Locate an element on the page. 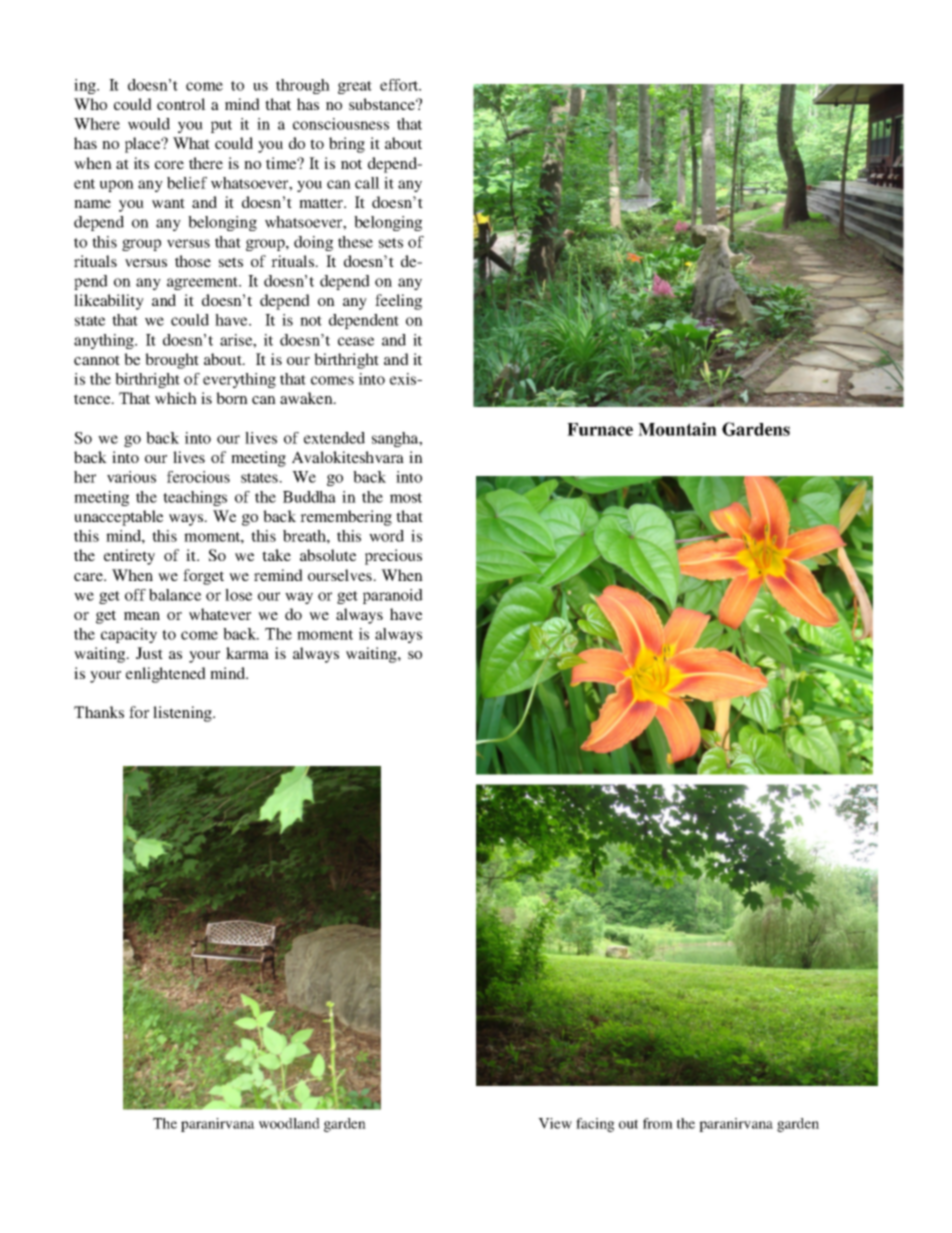  paranoid is located at coordinates (393, 596).
